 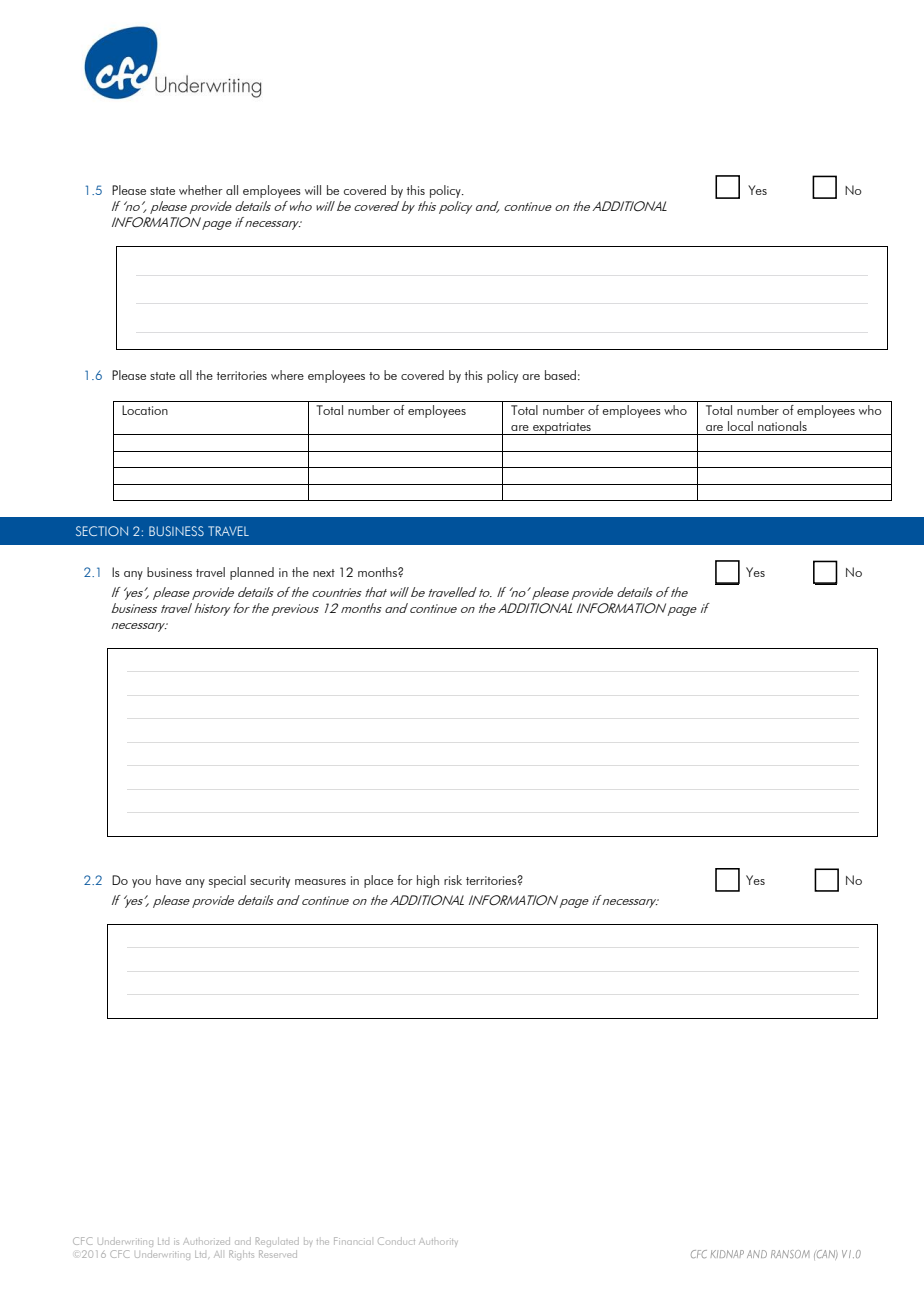 I want to click on measures, so click(x=320, y=882).
